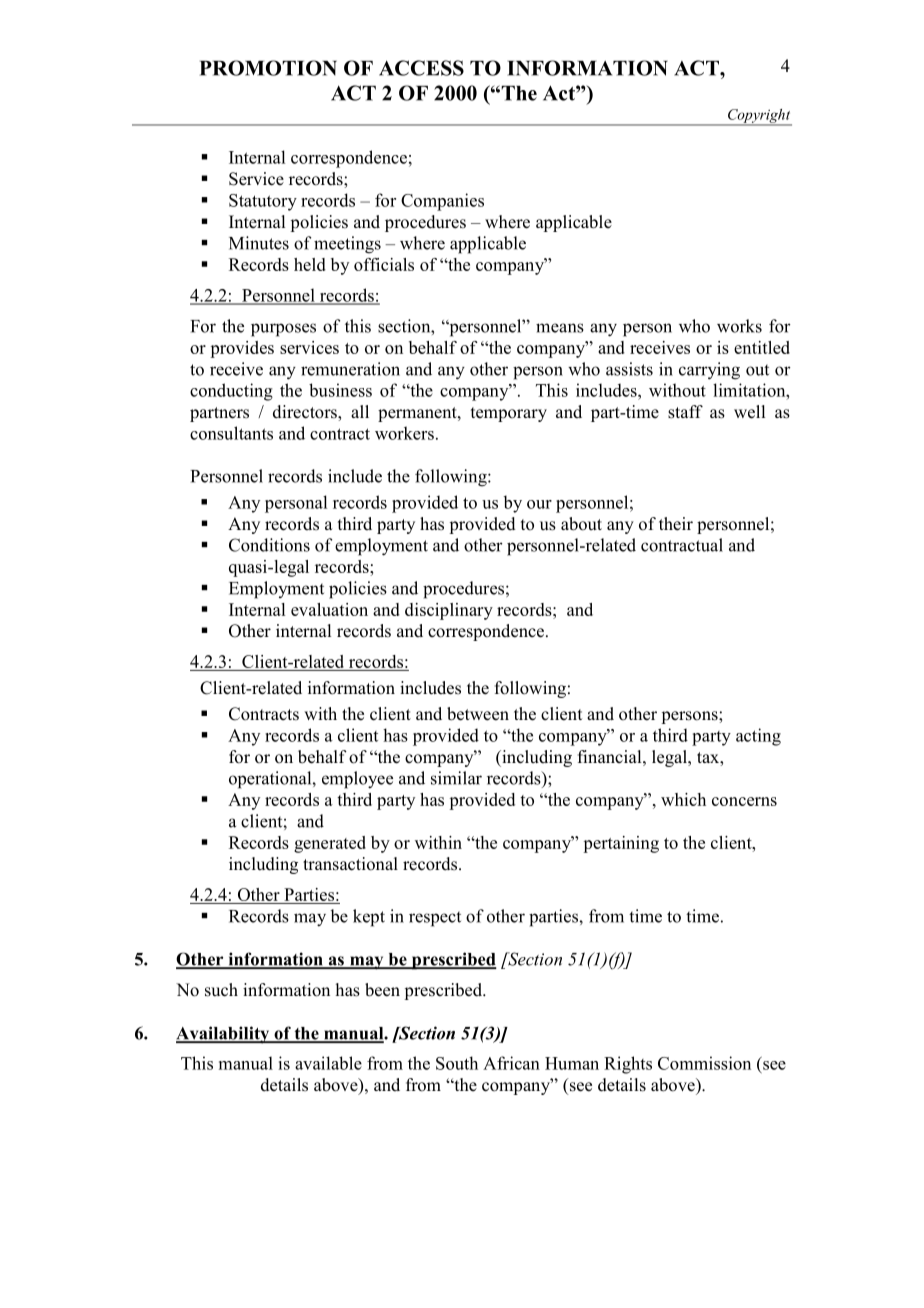 This screenshot has height=1308, width=924. What do you see at coordinates (449, 611) in the screenshot?
I see `disciplinary` at bounding box center [449, 611].
